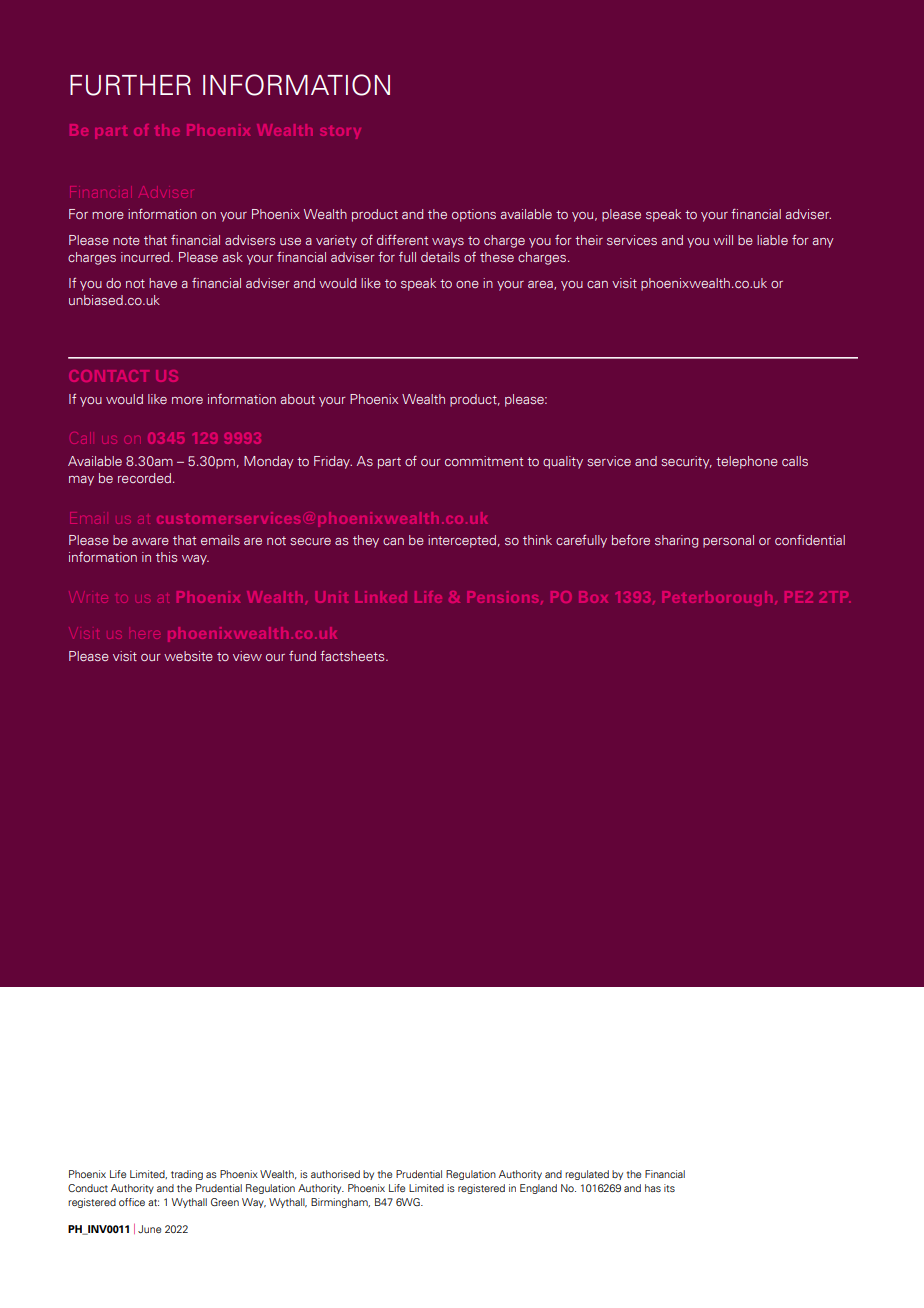 The height and width of the image is (1308, 924). What do you see at coordinates (132, 1202) in the image?
I see `office` at bounding box center [132, 1202].
